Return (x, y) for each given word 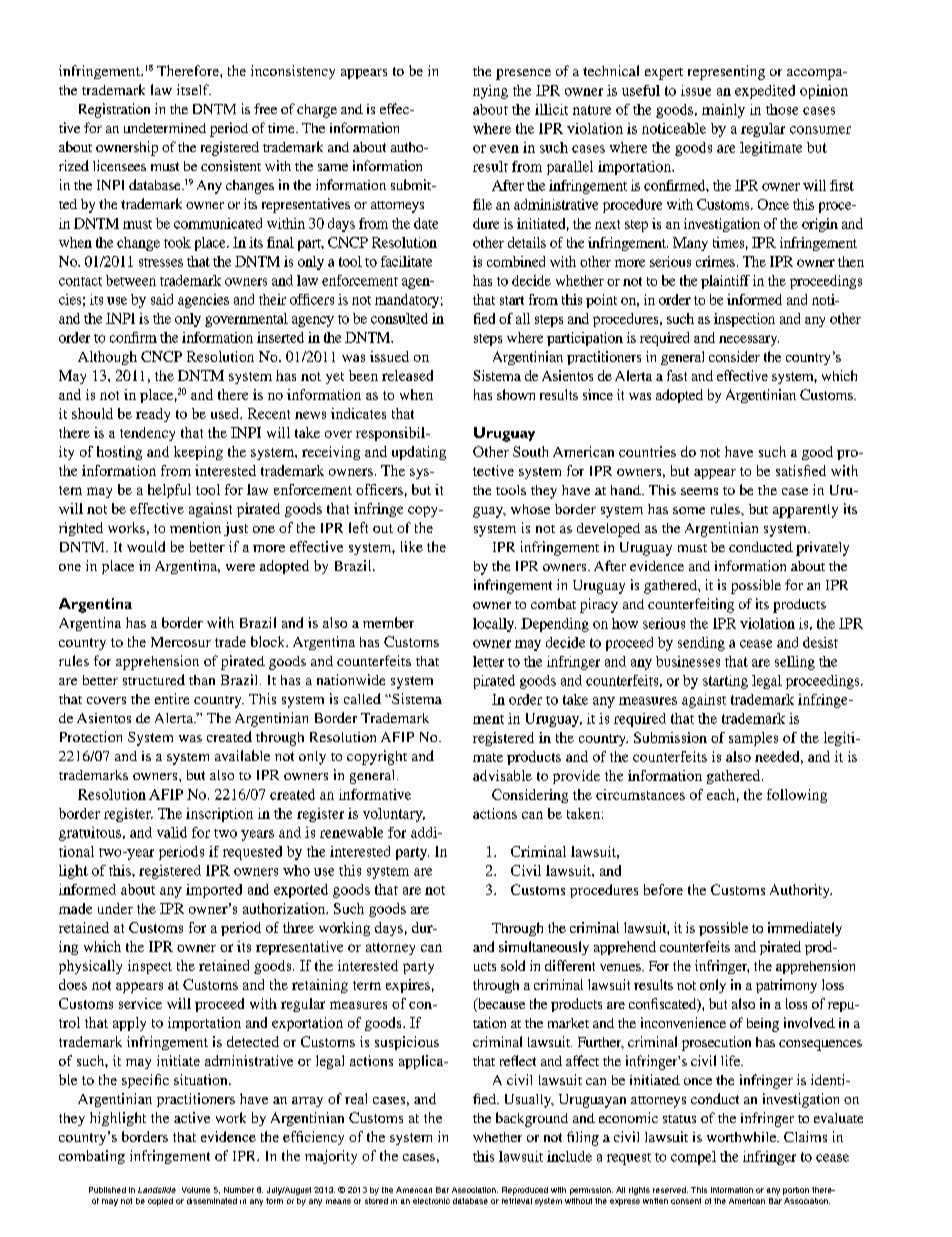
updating (419, 453)
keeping (198, 453)
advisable (502, 775)
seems (699, 491)
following (797, 796)
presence (523, 74)
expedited (765, 92)
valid (172, 832)
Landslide (157, 1190)
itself (194, 89)
